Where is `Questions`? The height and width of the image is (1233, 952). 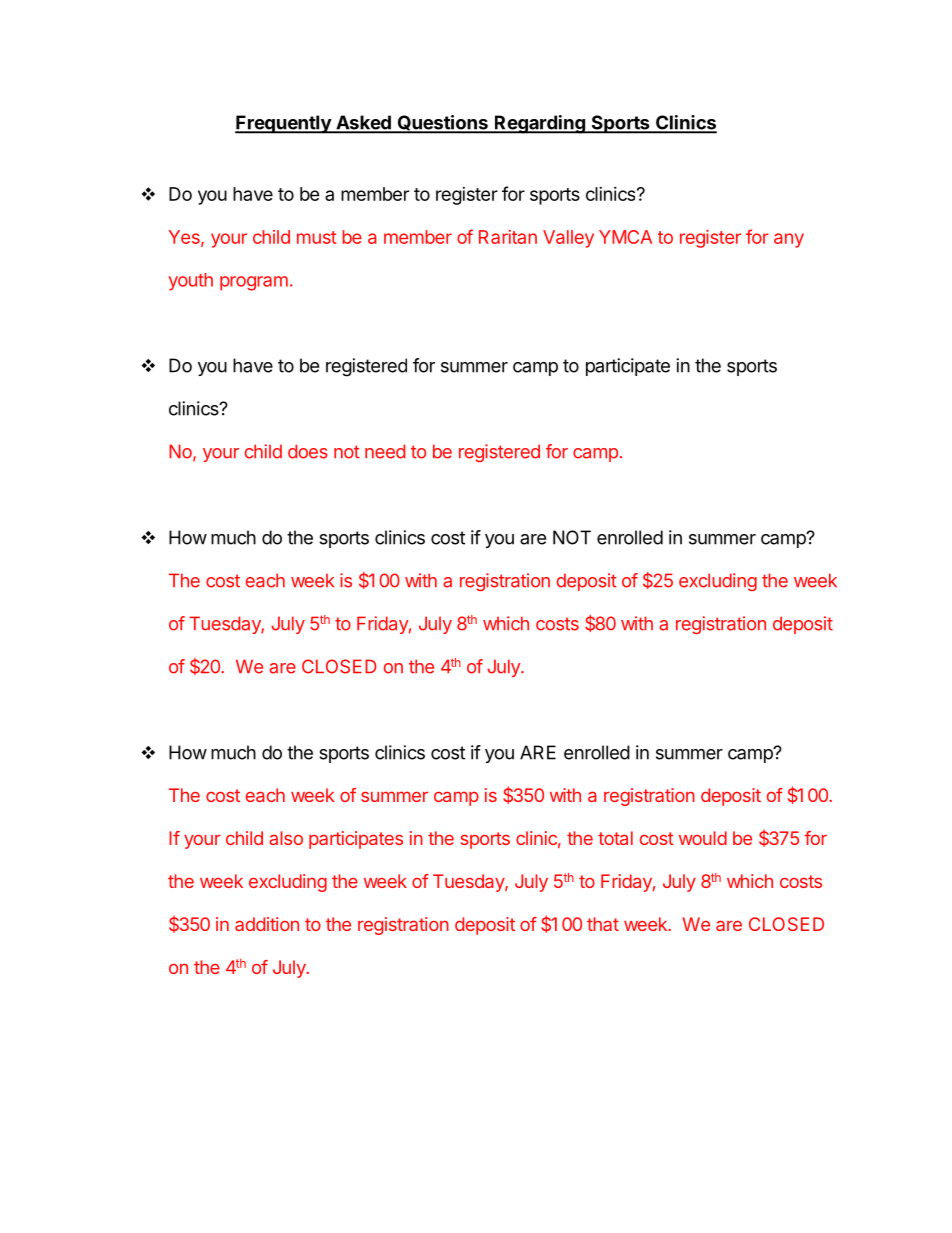
Questions is located at coordinates (442, 124).
